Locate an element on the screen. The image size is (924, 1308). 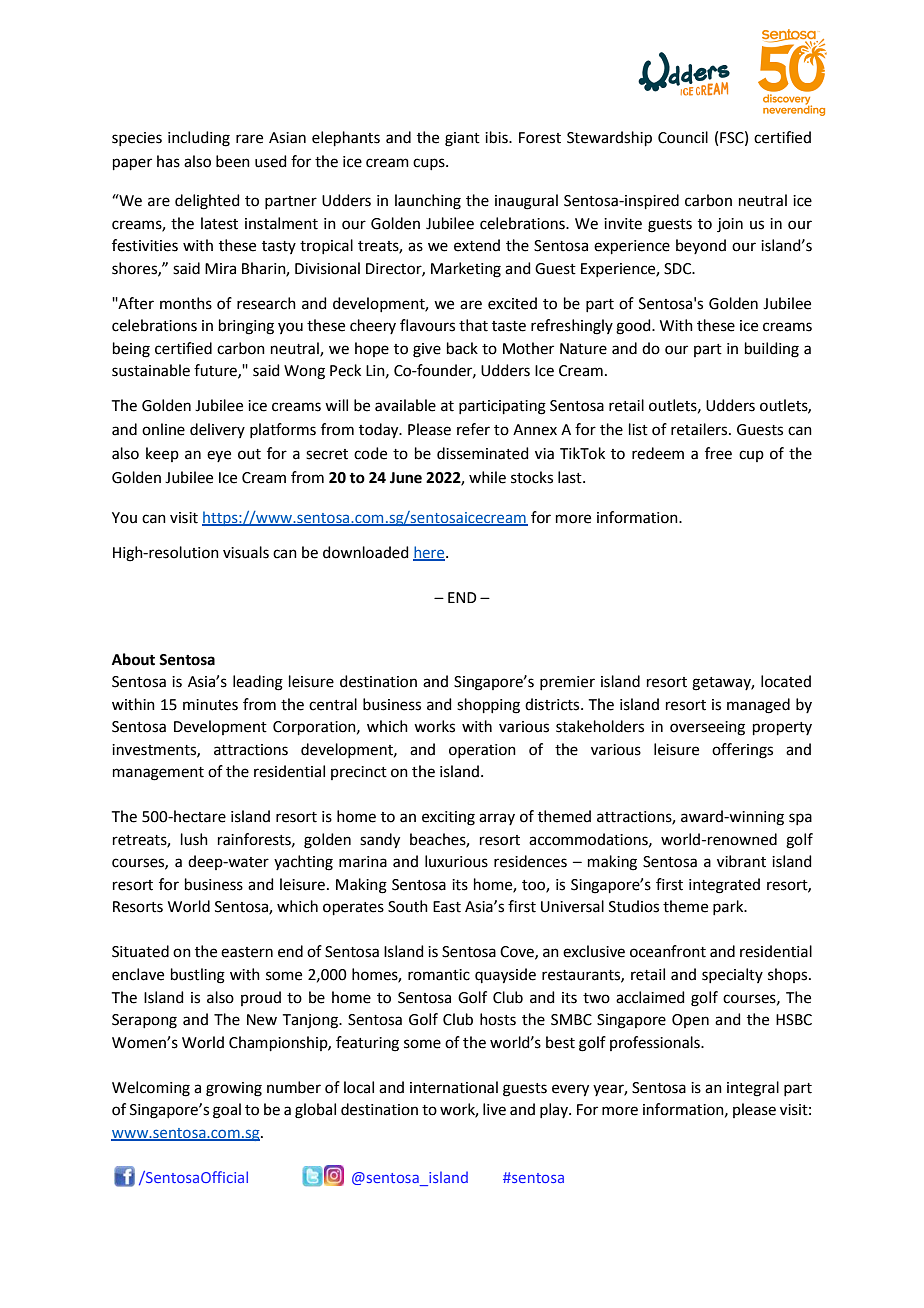
been is located at coordinates (233, 161).
